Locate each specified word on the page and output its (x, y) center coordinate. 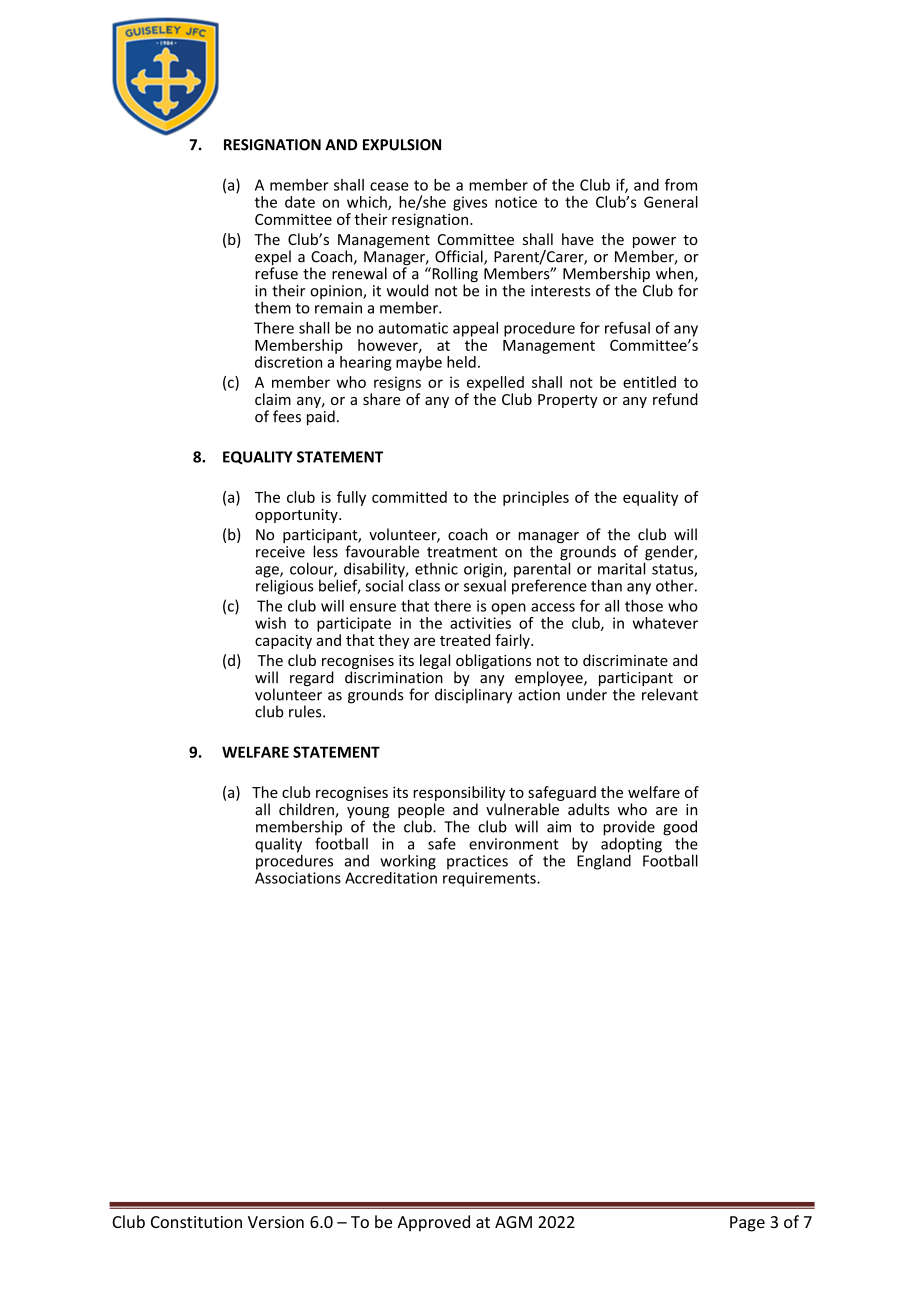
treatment (462, 552)
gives (470, 203)
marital (623, 567)
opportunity (297, 516)
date (300, 202)
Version (276, 1222)
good (680, 829)
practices (477, 862)
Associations (298, 878)
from (681, 184)
